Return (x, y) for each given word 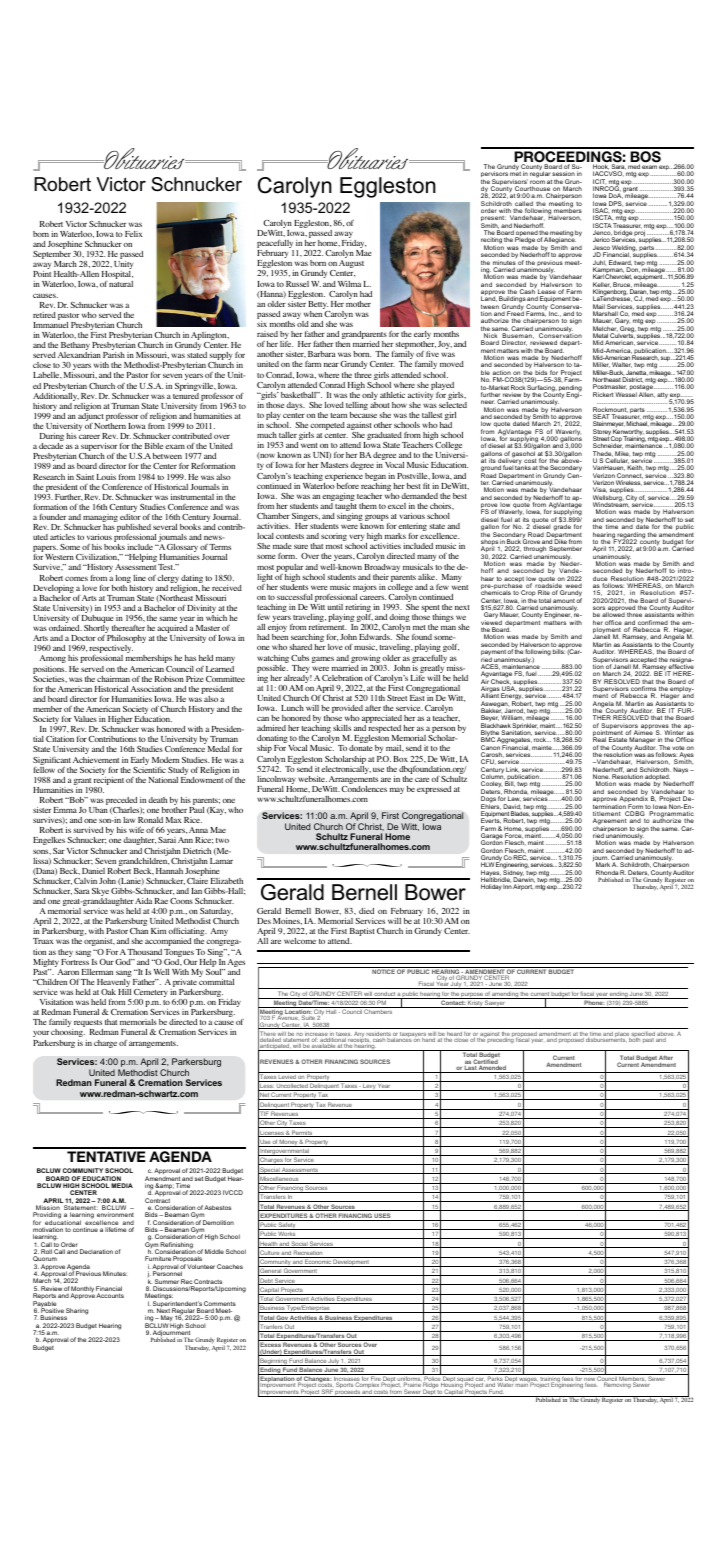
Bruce (623, 286)
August (351, 264)
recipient (108, 782)
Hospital (117, 276)
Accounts (110, 1295)
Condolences (364, 789)
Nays (682, 770)
